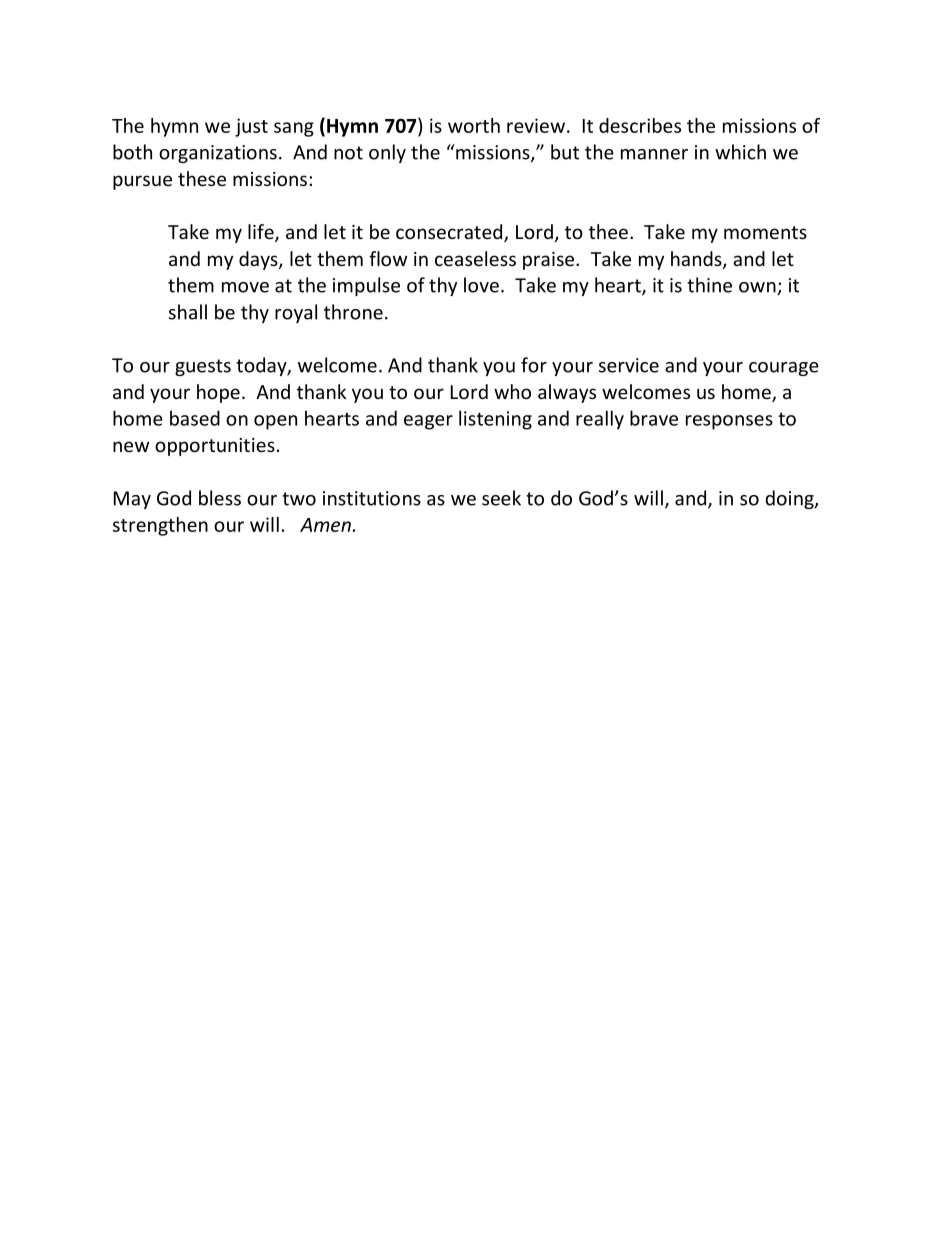 The width and height of the image is (952, 1233). Describe the element at coordinates (220, 498) in the image. I see `bless` at that location.
